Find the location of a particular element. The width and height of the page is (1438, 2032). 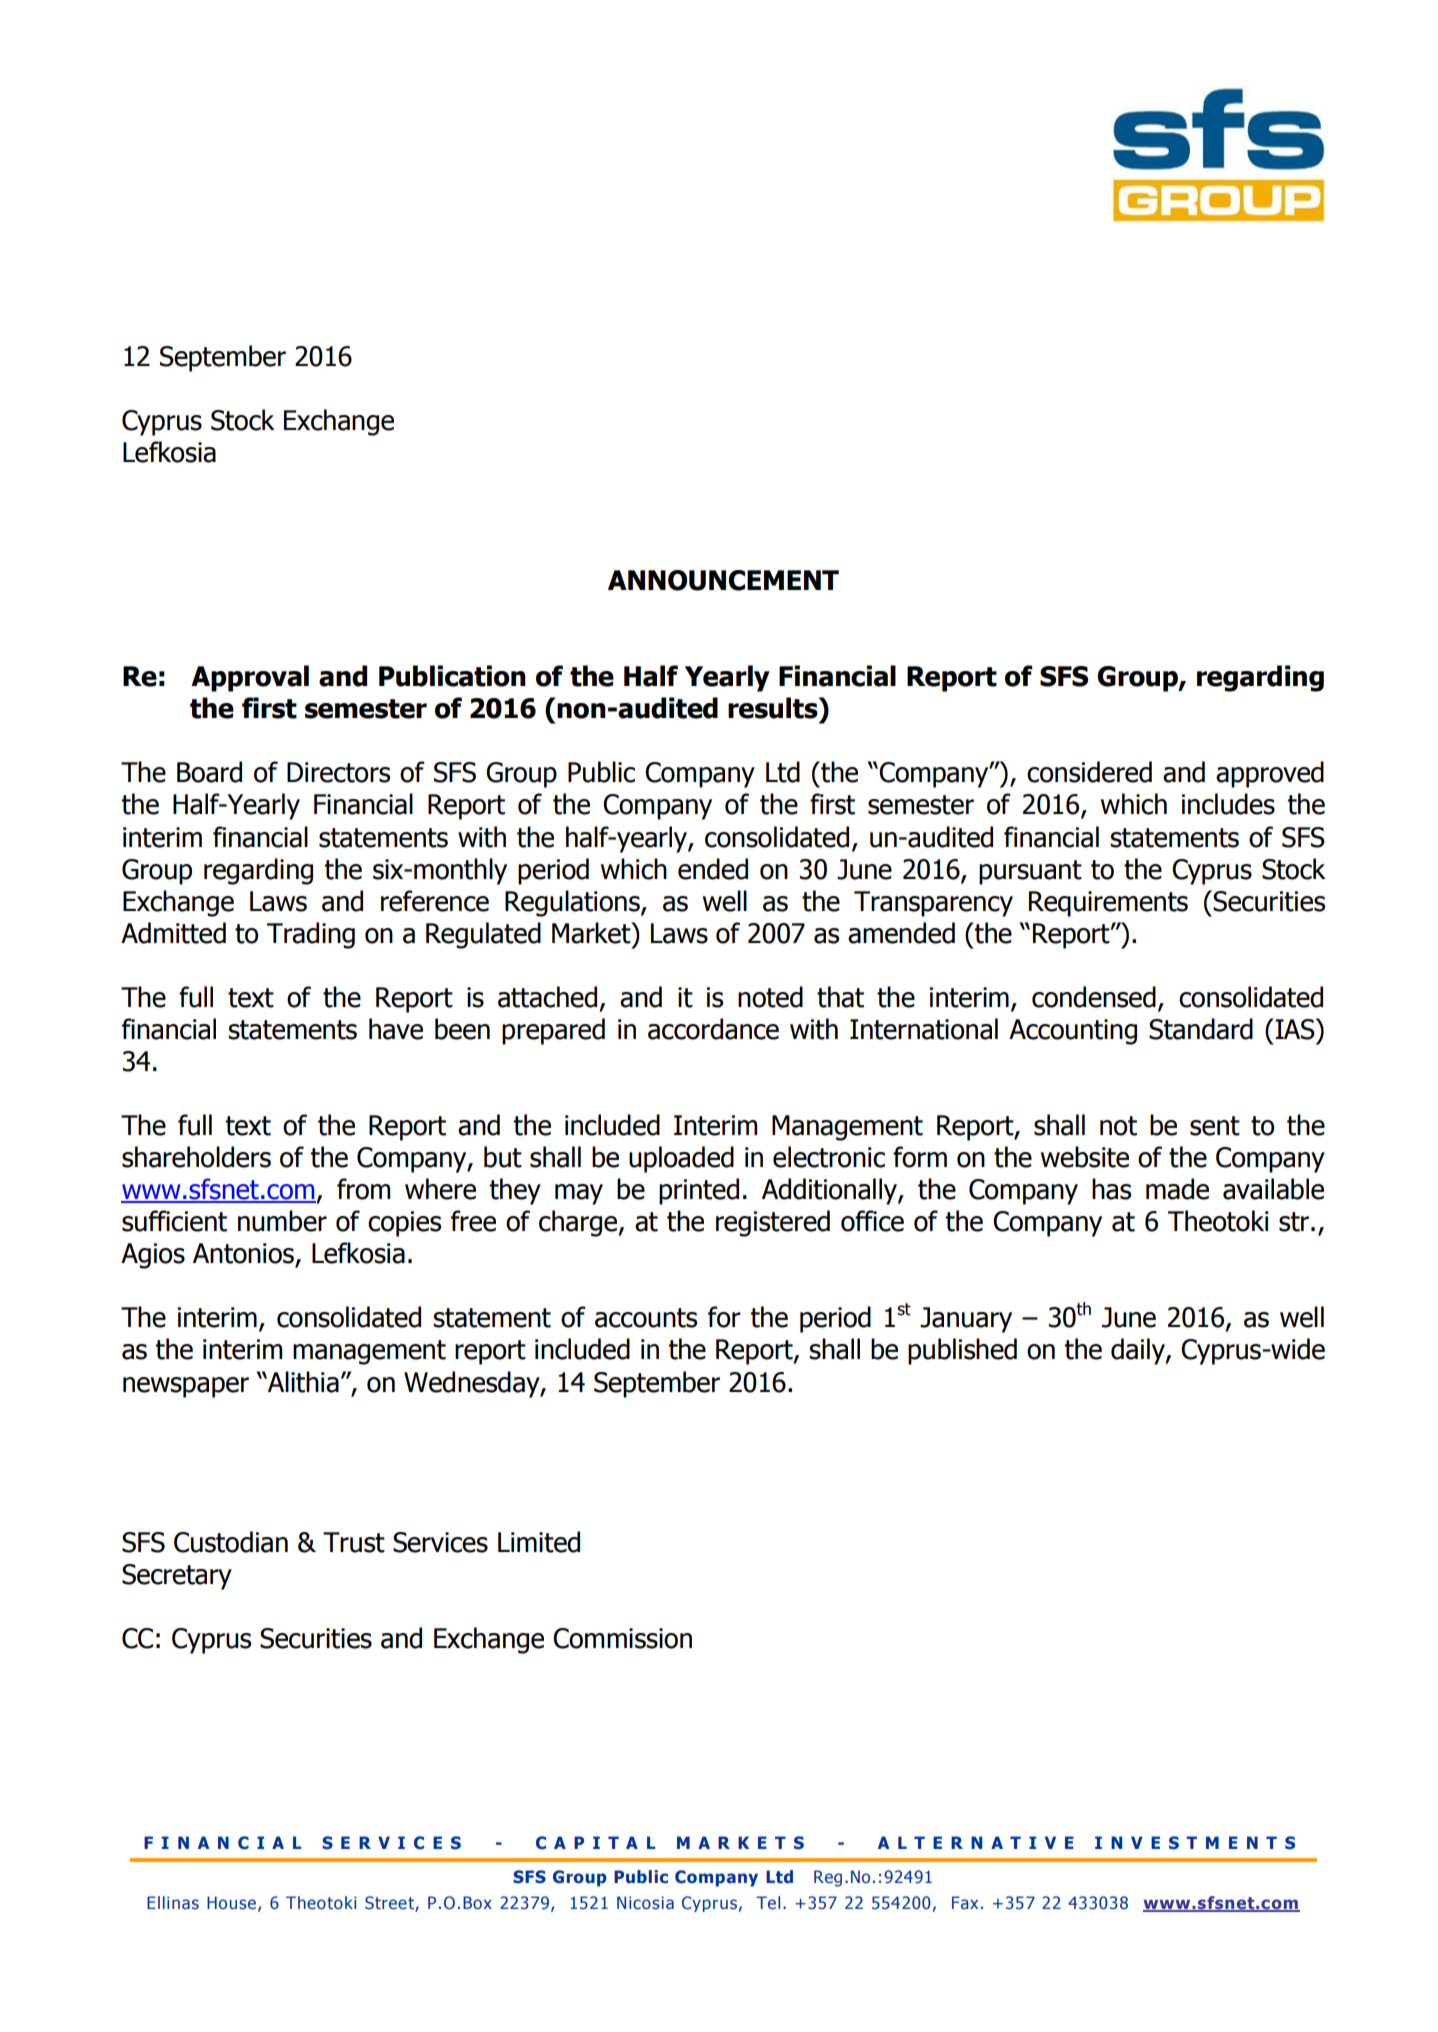

number is located at coordinates (282, 1221).
